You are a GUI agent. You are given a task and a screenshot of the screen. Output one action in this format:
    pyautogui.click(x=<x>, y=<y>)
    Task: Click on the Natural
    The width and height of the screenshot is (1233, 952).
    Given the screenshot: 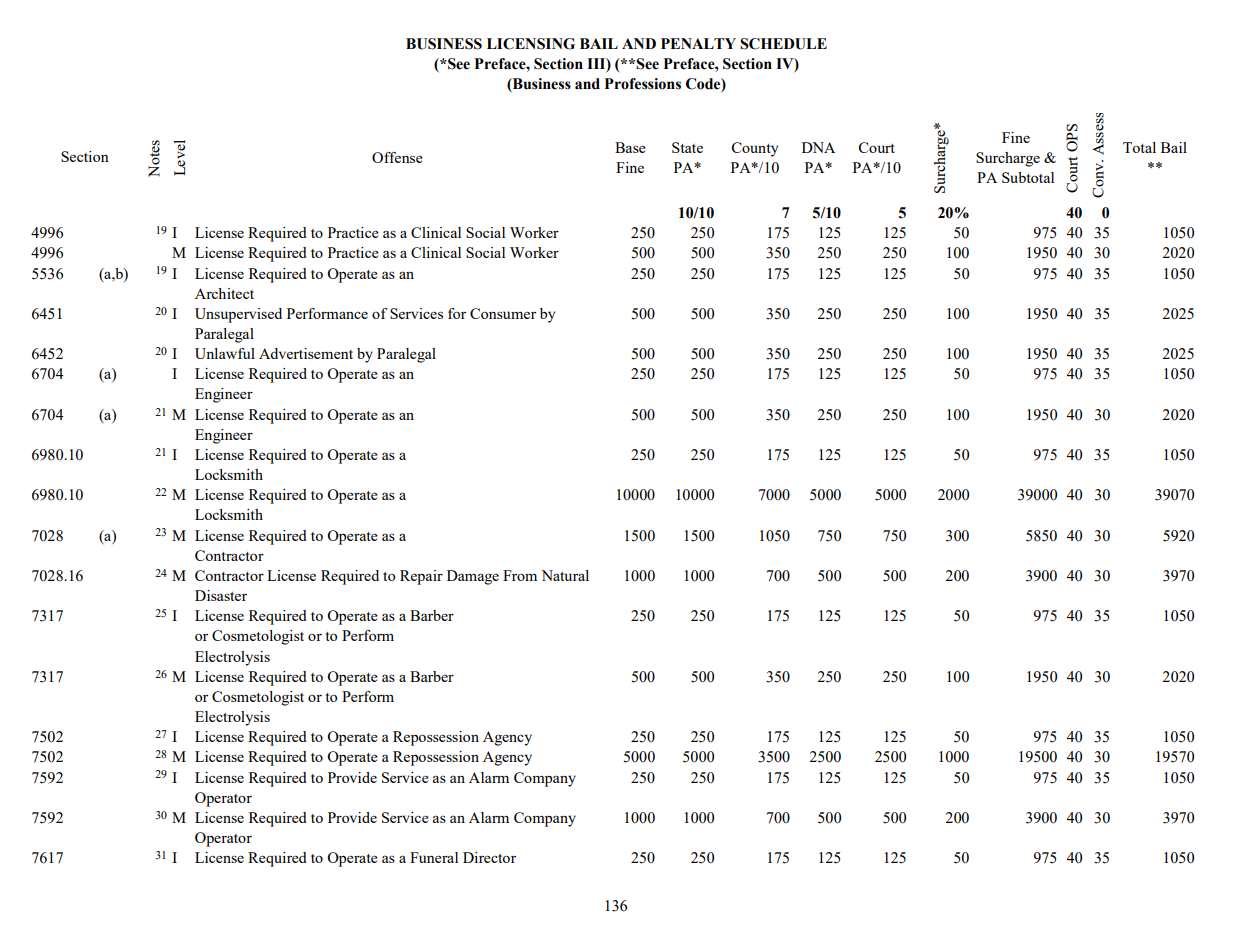 What is the action you would take?
    pyautogui.click(x=565, y=575)
